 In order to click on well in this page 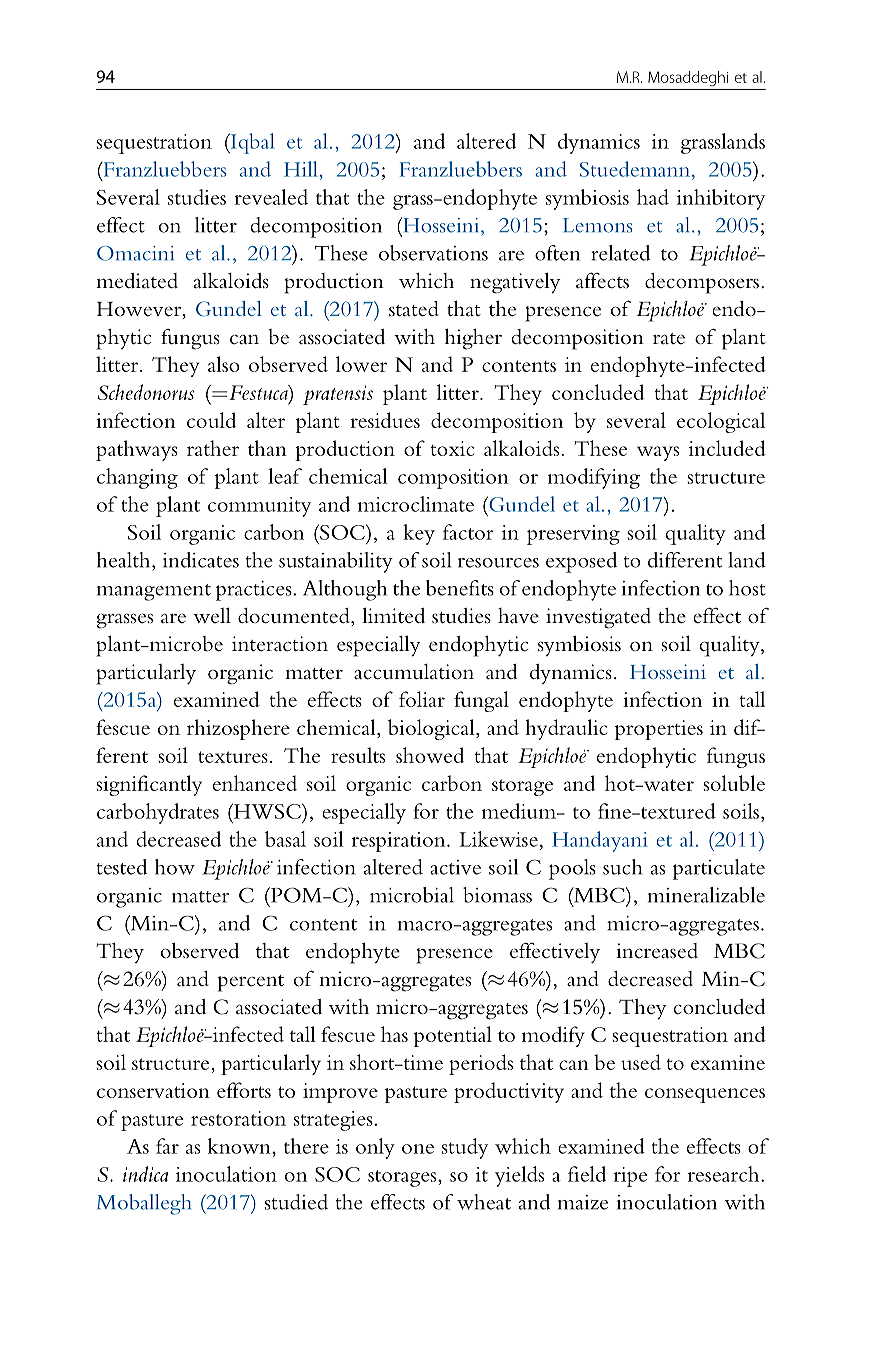, I will do `click(212, 615)`.
